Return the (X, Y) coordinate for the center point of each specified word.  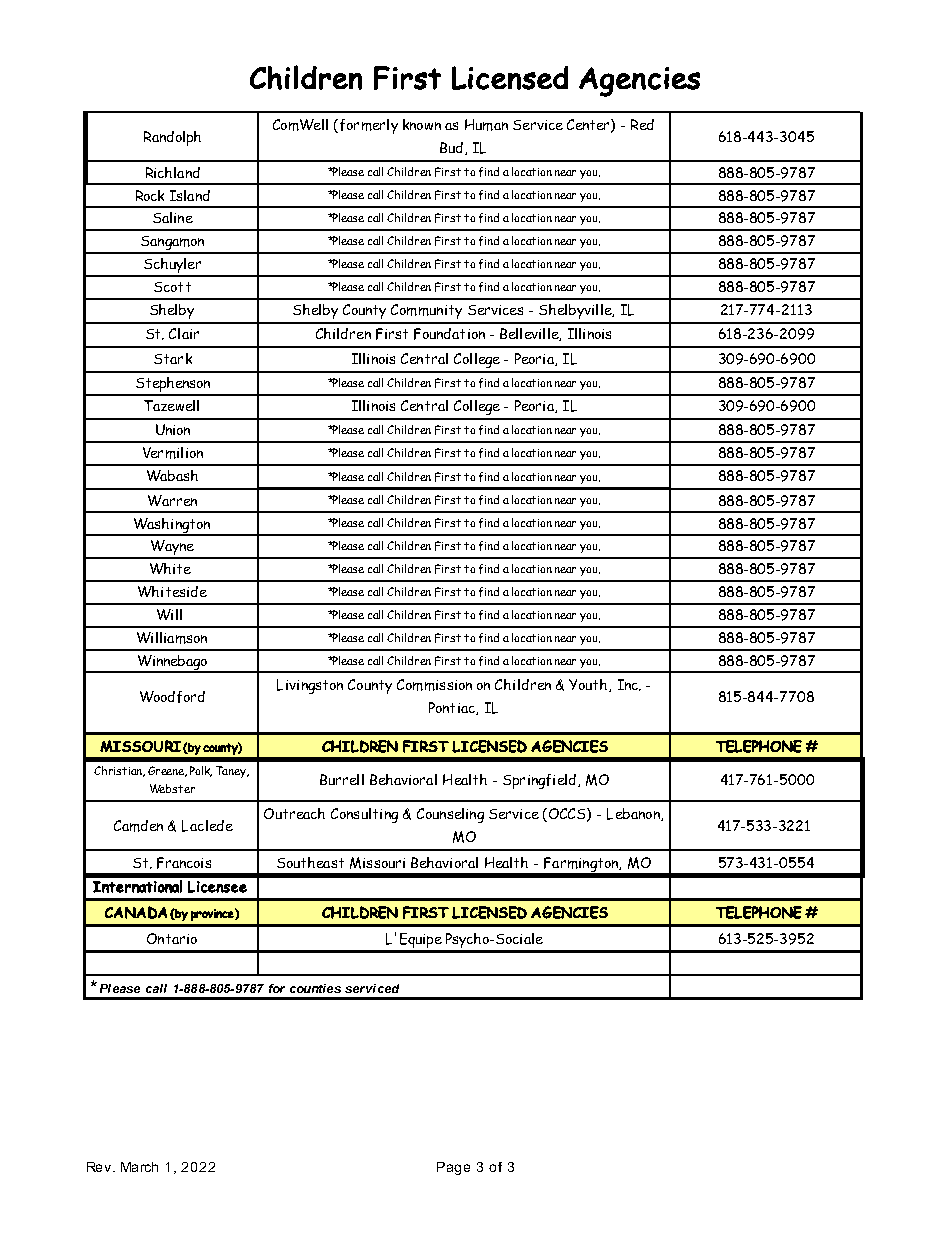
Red (642, 124)
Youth (589, 685)
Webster (172, 788)
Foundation (449, 334)
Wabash (172, 475)
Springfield (539, 781)
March (139, 1167)
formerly (367, 126)
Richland (173, 172)
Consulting (364, 815)
